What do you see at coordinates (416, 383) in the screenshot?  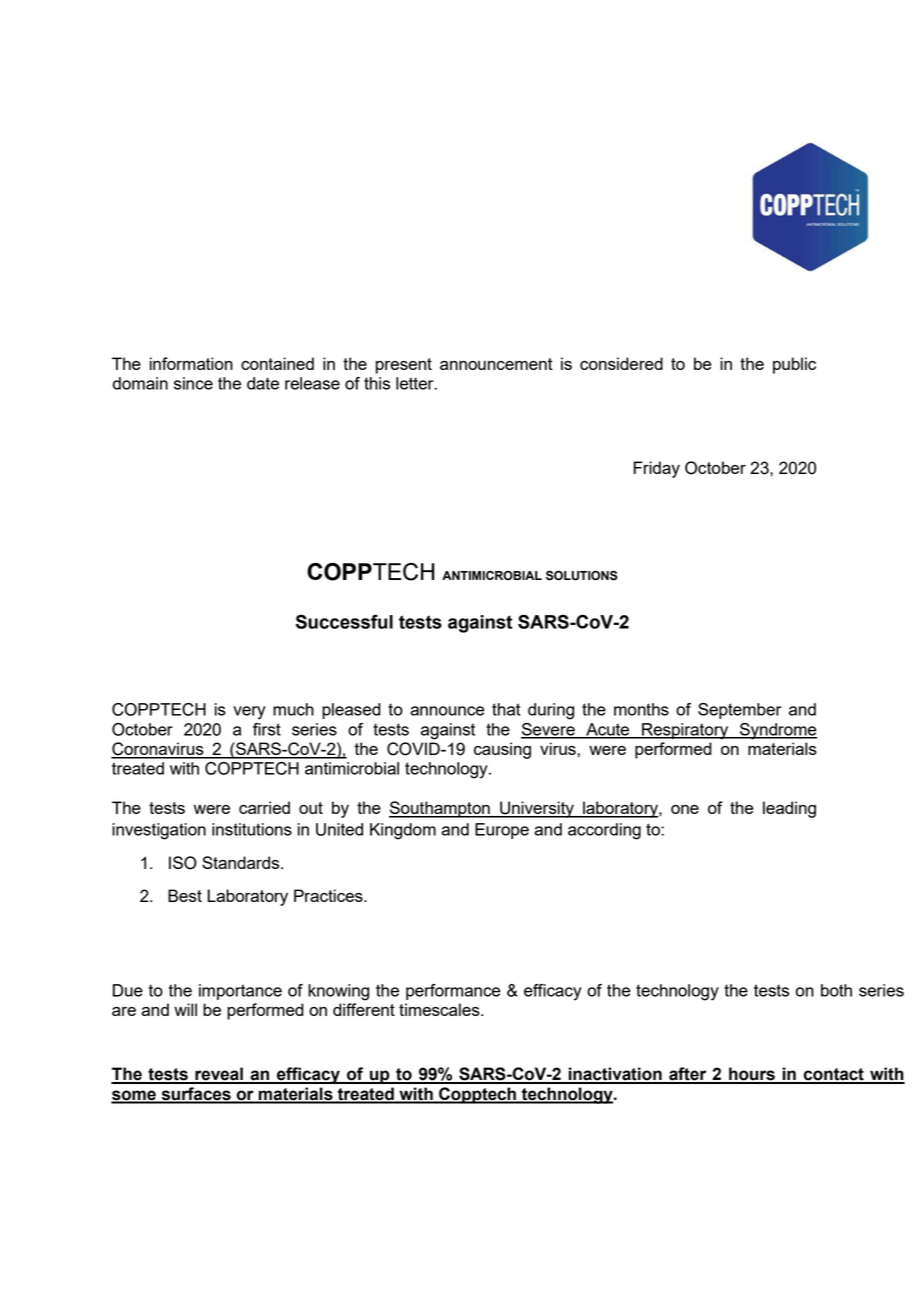 I see `letter` at bounding box center [416, 383].
